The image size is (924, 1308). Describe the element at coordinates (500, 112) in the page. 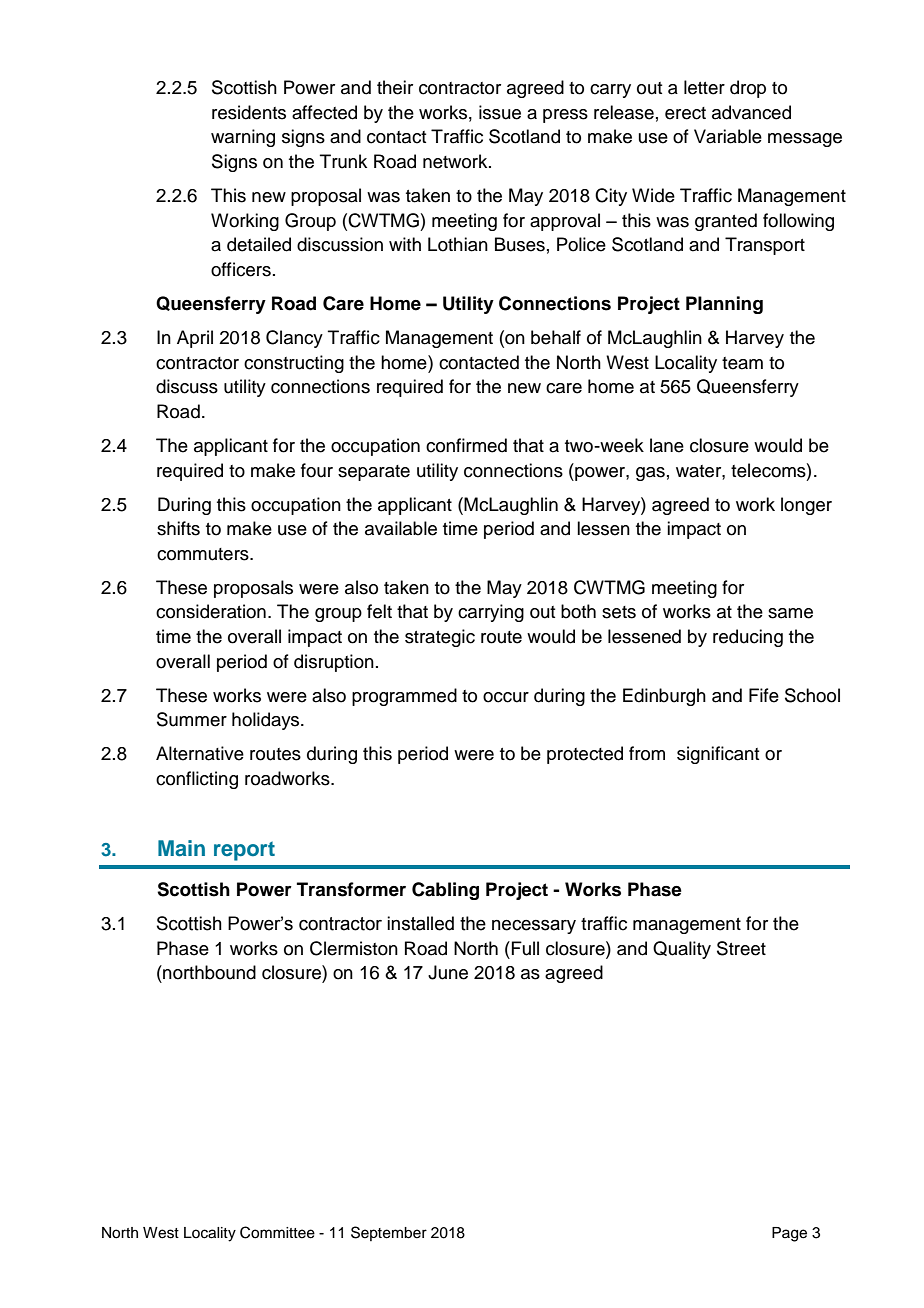

I see `issue` at that location.
